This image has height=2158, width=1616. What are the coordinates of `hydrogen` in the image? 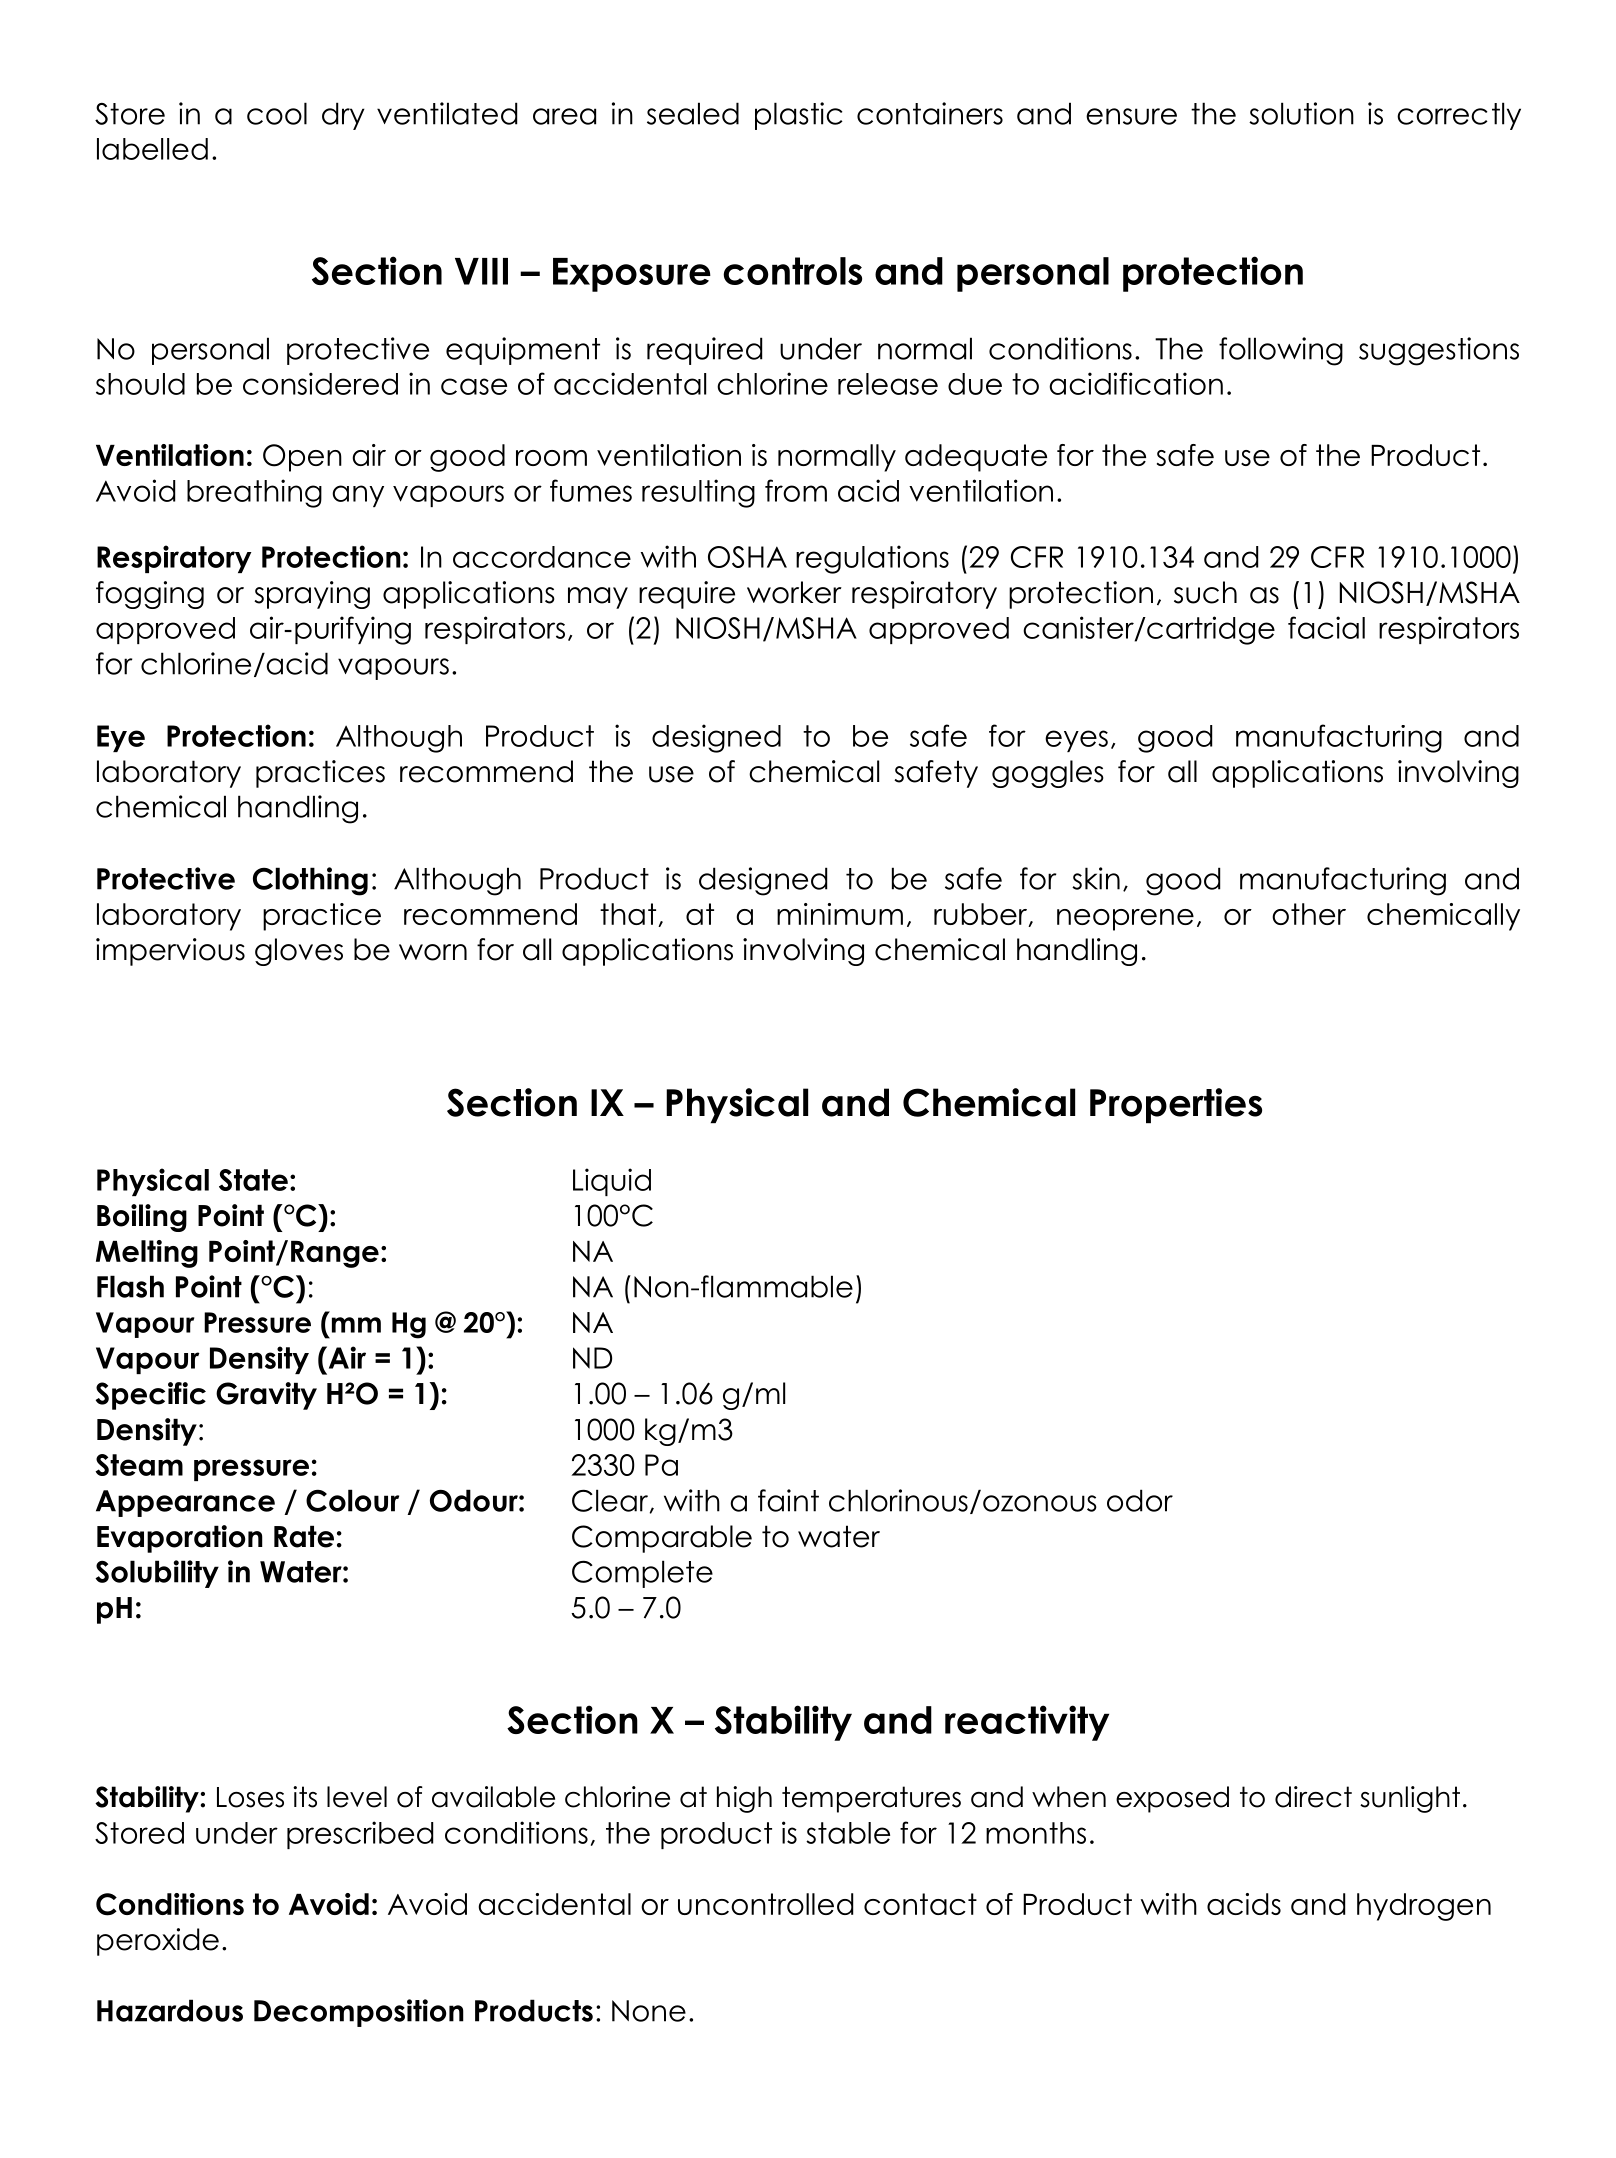 It's located at (1424, 1907).
